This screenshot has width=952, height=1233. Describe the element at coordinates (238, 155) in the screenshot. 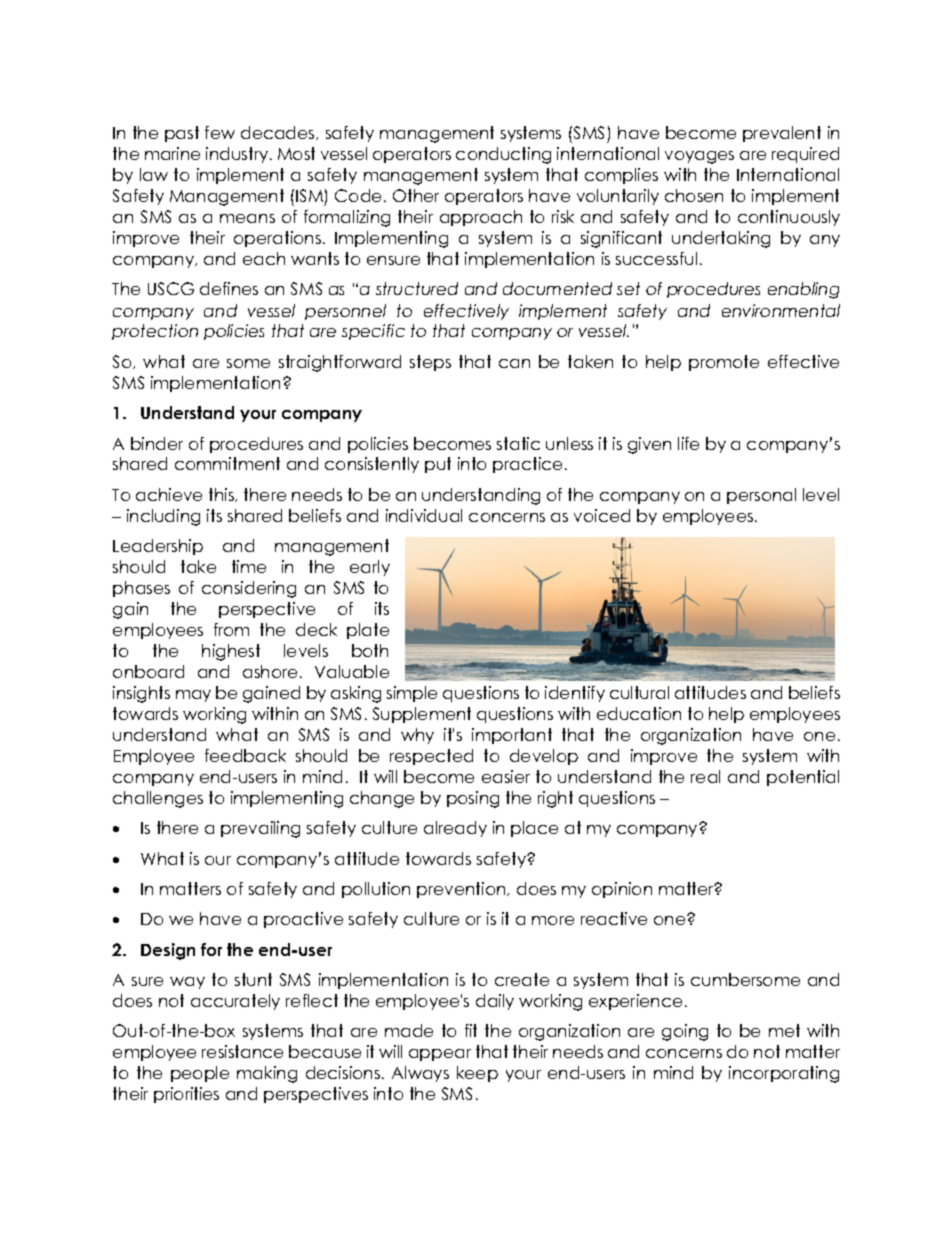

I see `industry` at that location.
